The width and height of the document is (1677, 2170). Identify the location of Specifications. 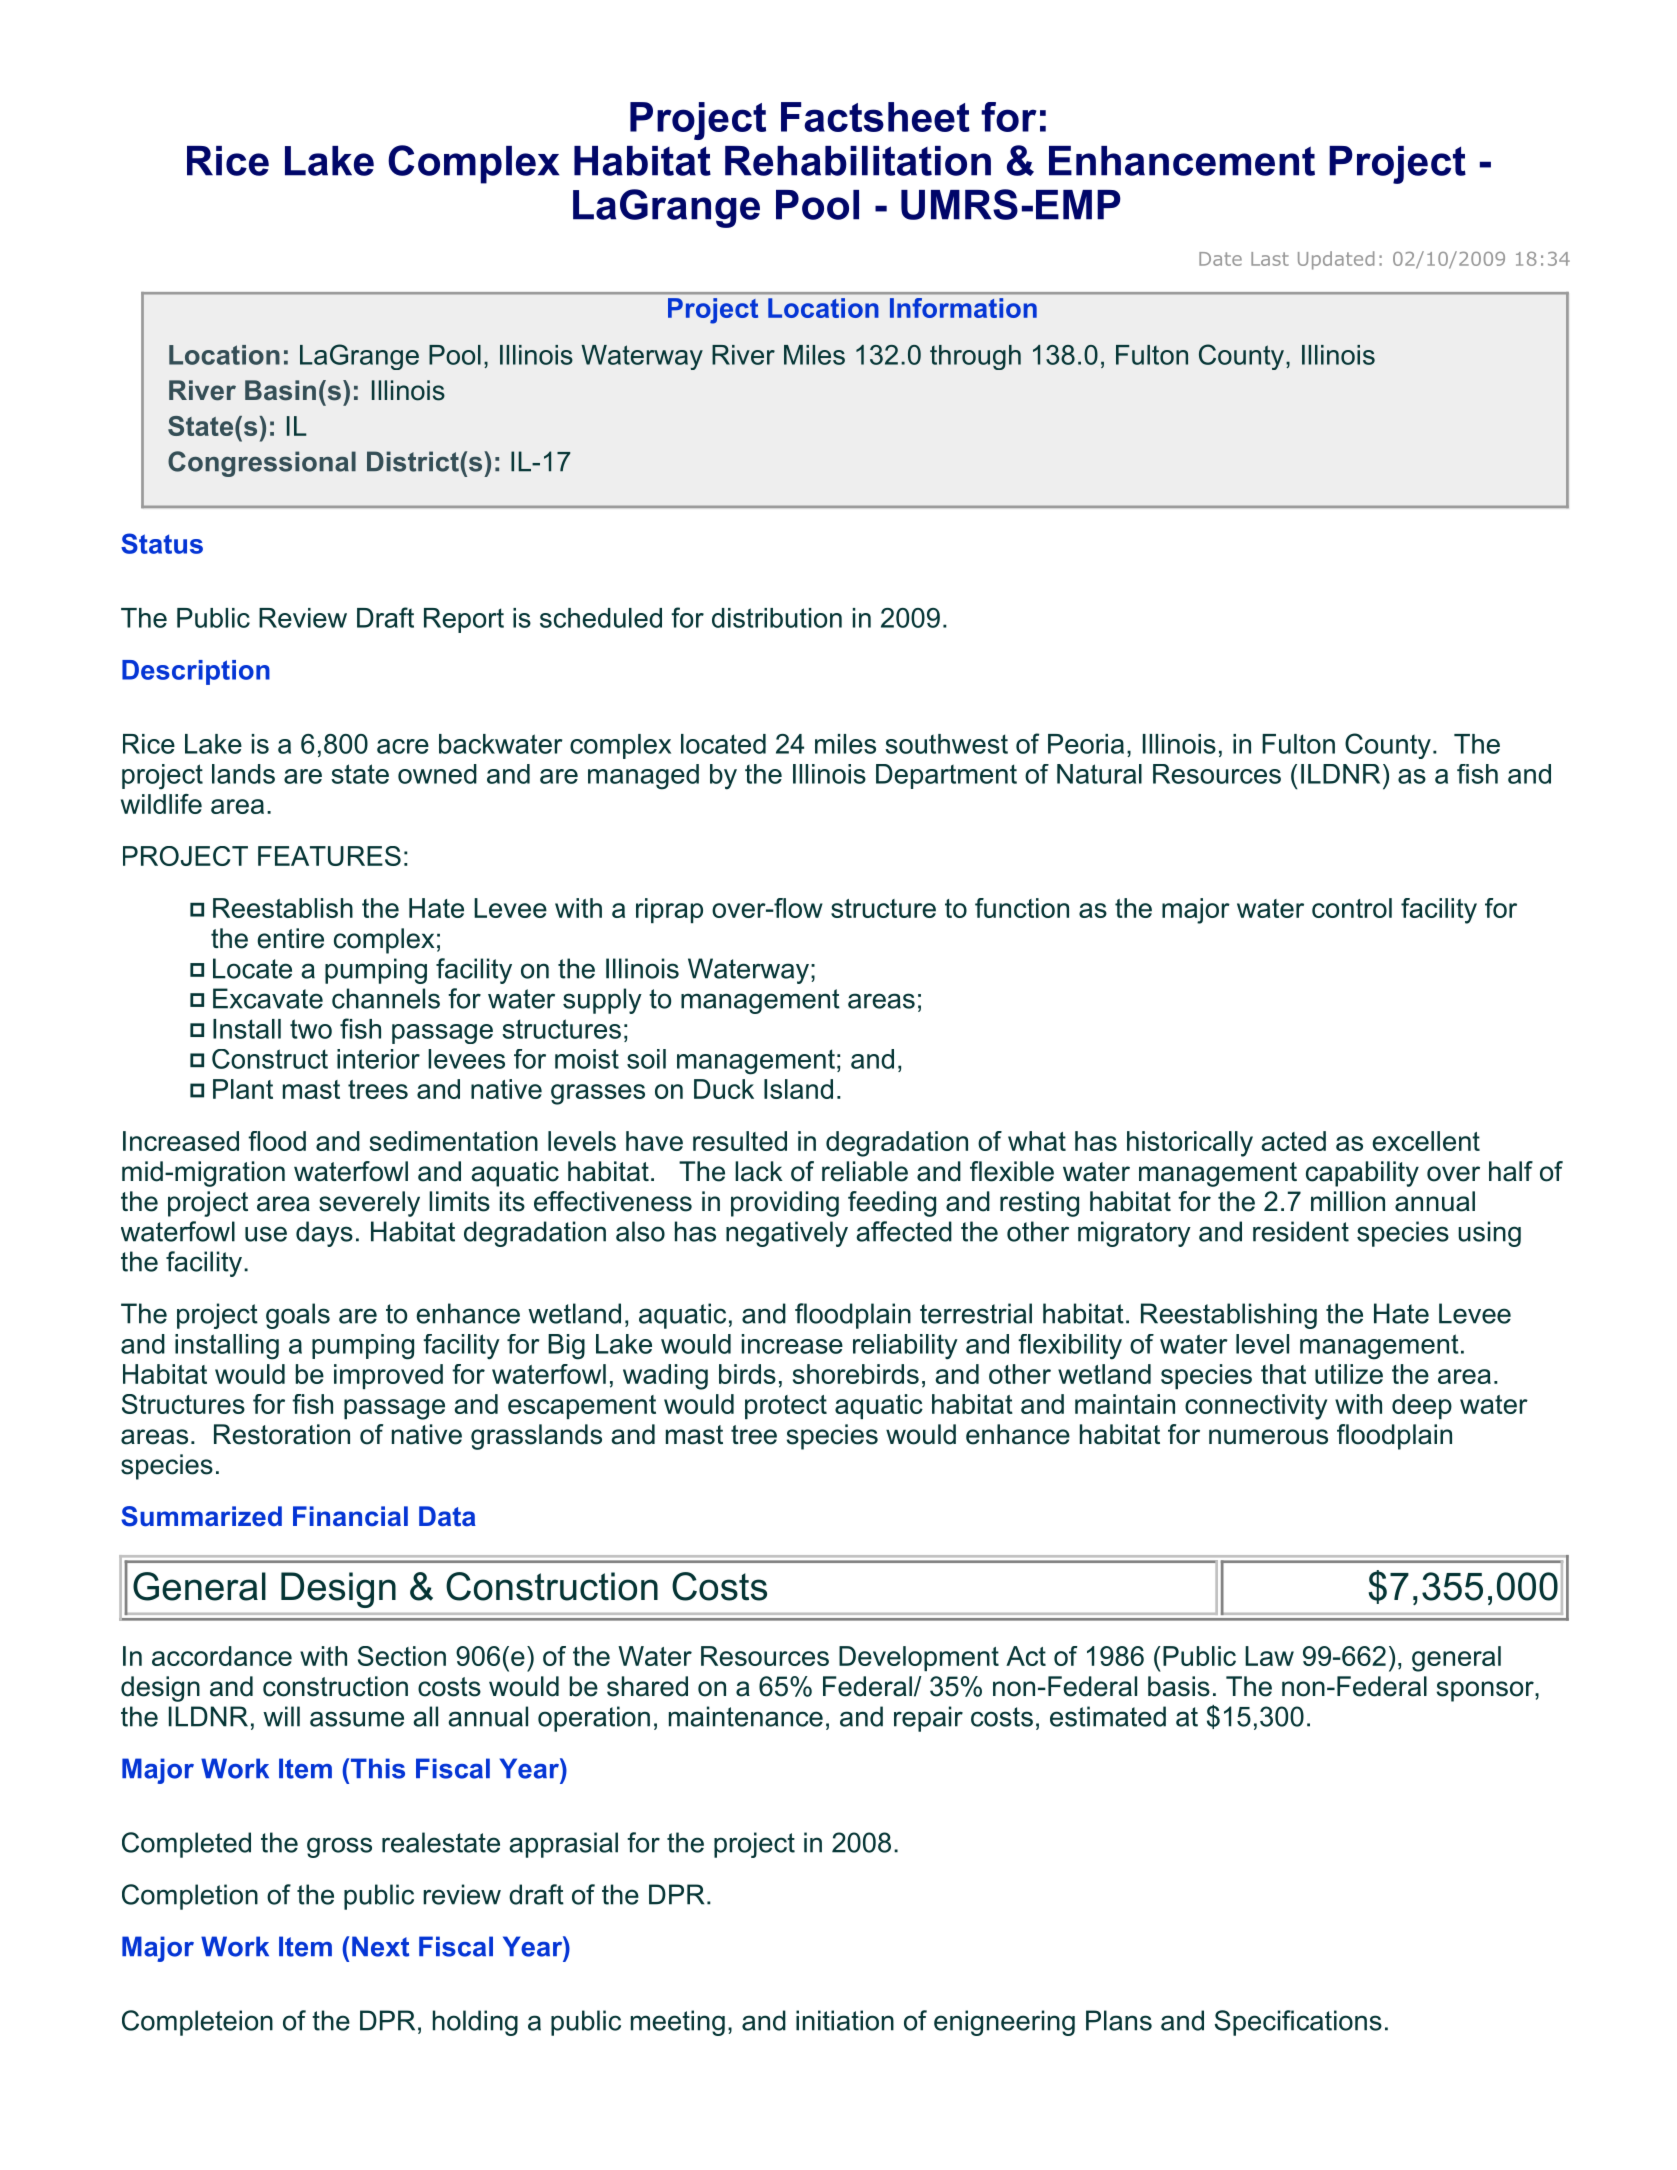
(1298, 2023).
